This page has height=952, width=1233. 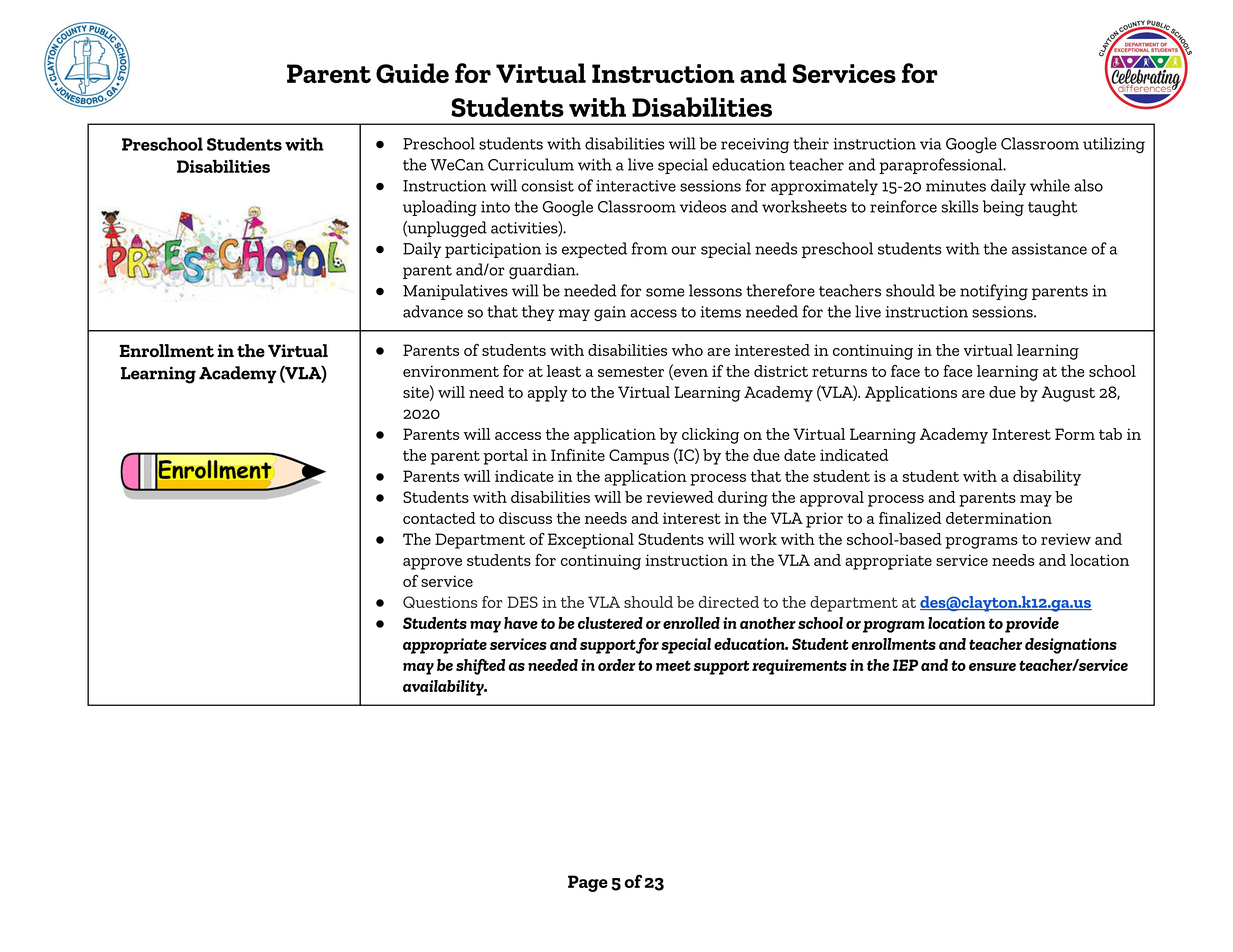 What do you see at coordinates (755, 145) in the page?
I see `receiving` at bounding box center [755, 145].
